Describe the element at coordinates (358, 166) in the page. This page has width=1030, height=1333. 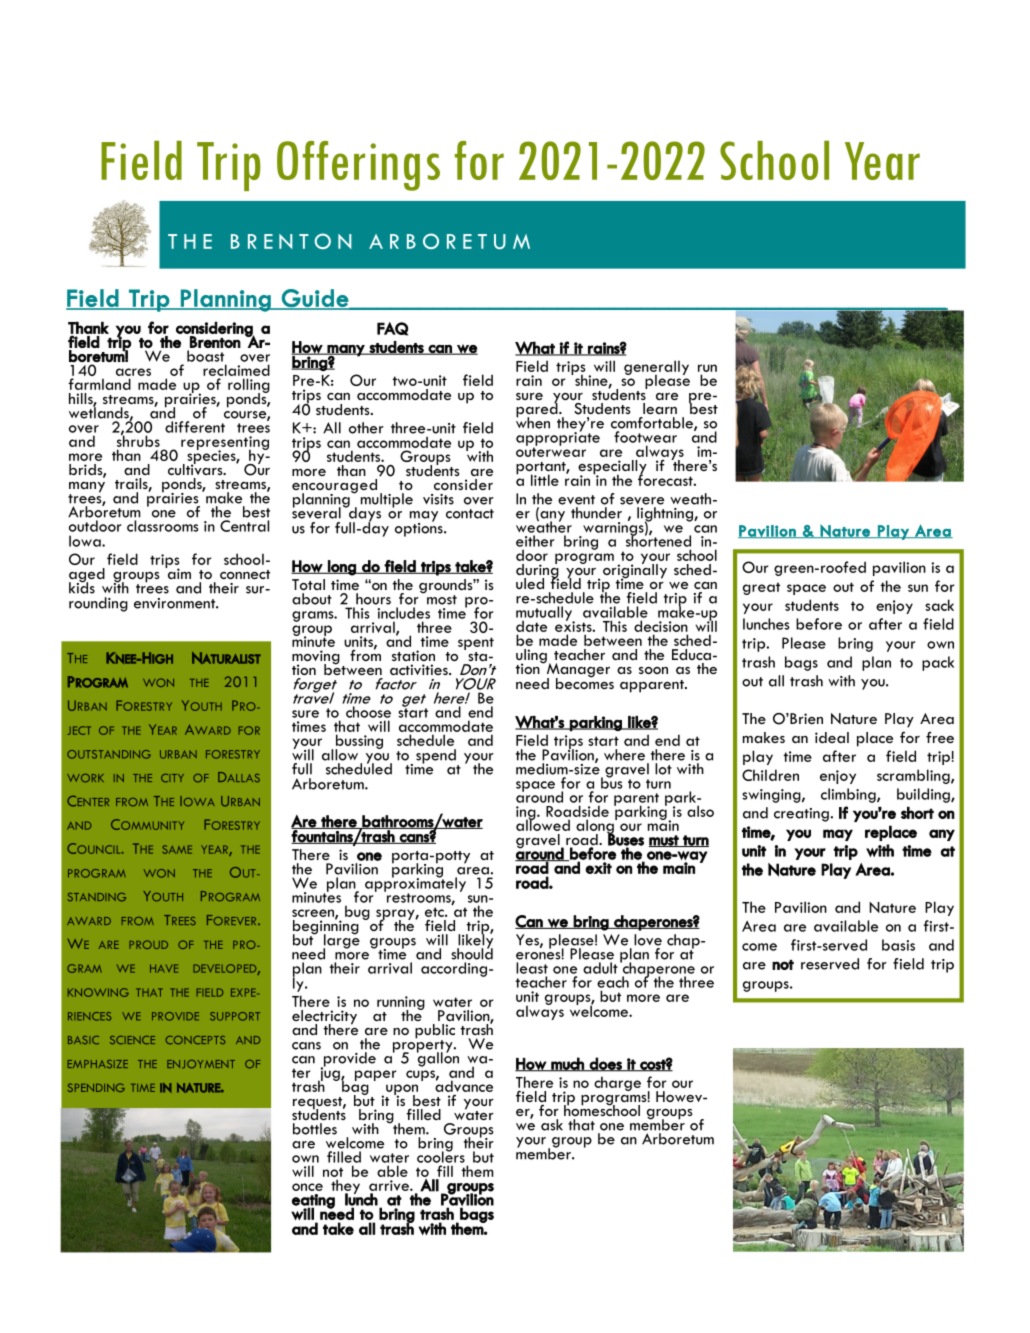
I see `Offerings` at that location.
